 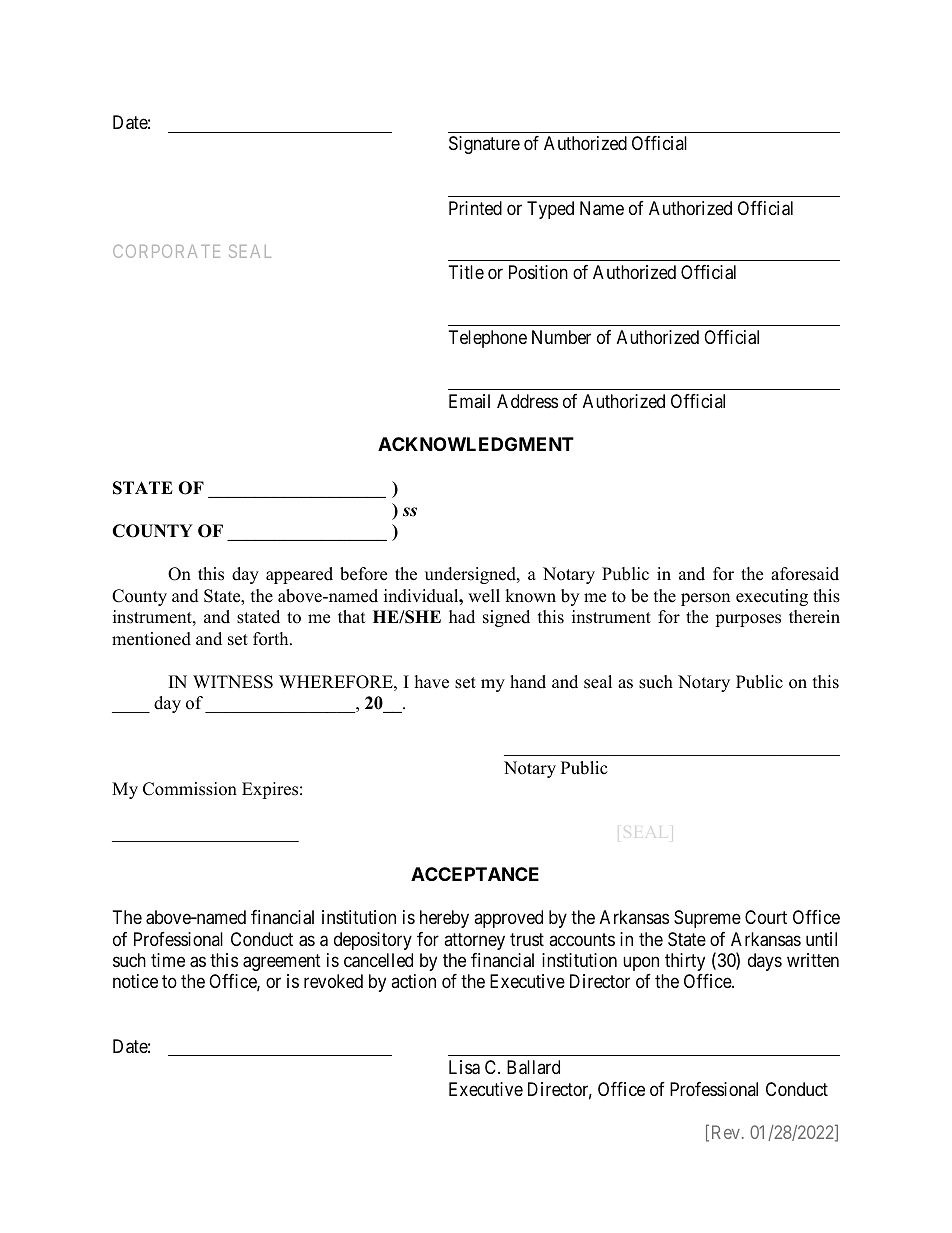 What do you see at coordinates (464, 1067) in the screenshot?
I see `Lisa` at bounding box center [464, 1067].
